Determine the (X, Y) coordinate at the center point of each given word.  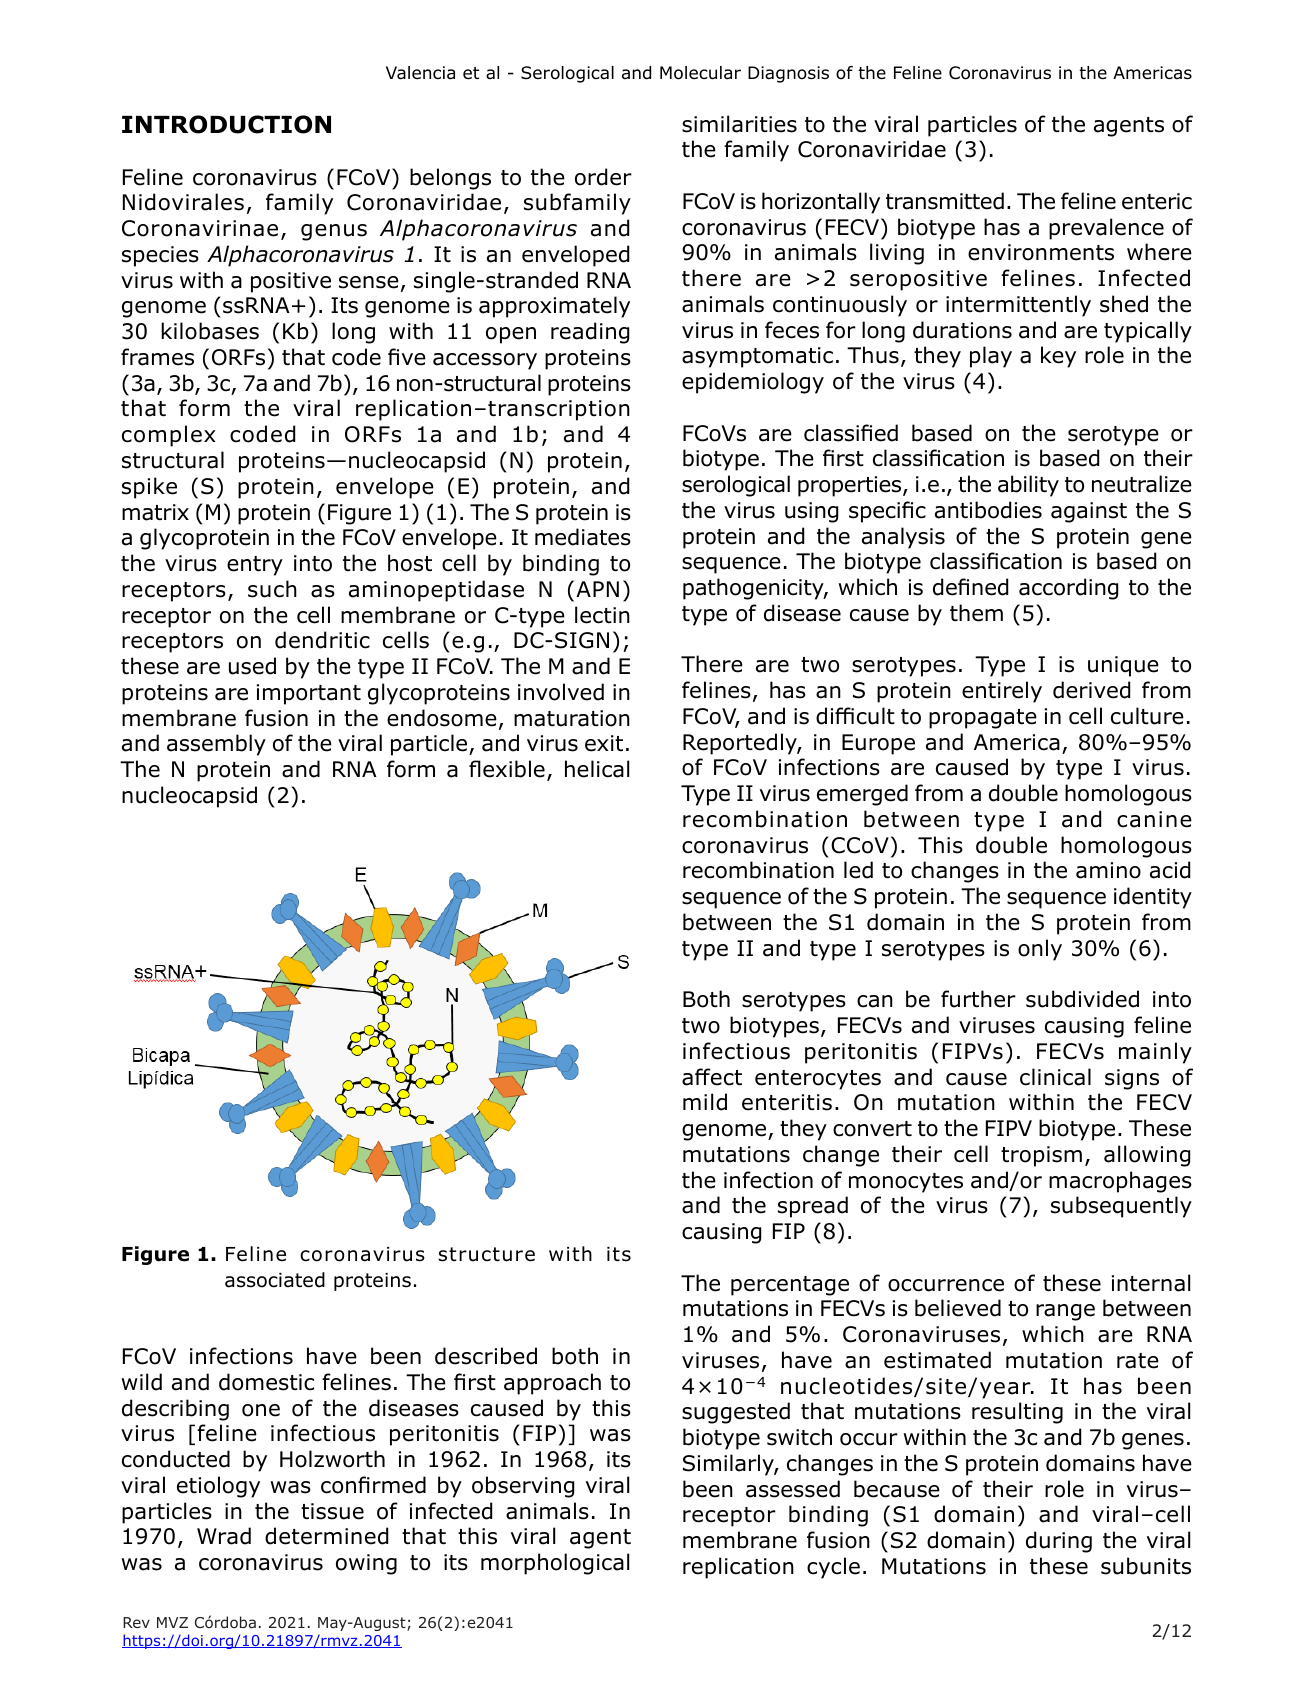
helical (597, 769)
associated (275, 1280)
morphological (555, 1564)
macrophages (1120, 1182)
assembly (216, 745)
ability (1028, 486)
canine (1154, 819)
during (1059, 1542)
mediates (583, 537)
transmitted (945, 201)
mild (705, 1102)
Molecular (700, 73)
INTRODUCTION (226, 124)
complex (169, 436)
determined (326, 1536)
